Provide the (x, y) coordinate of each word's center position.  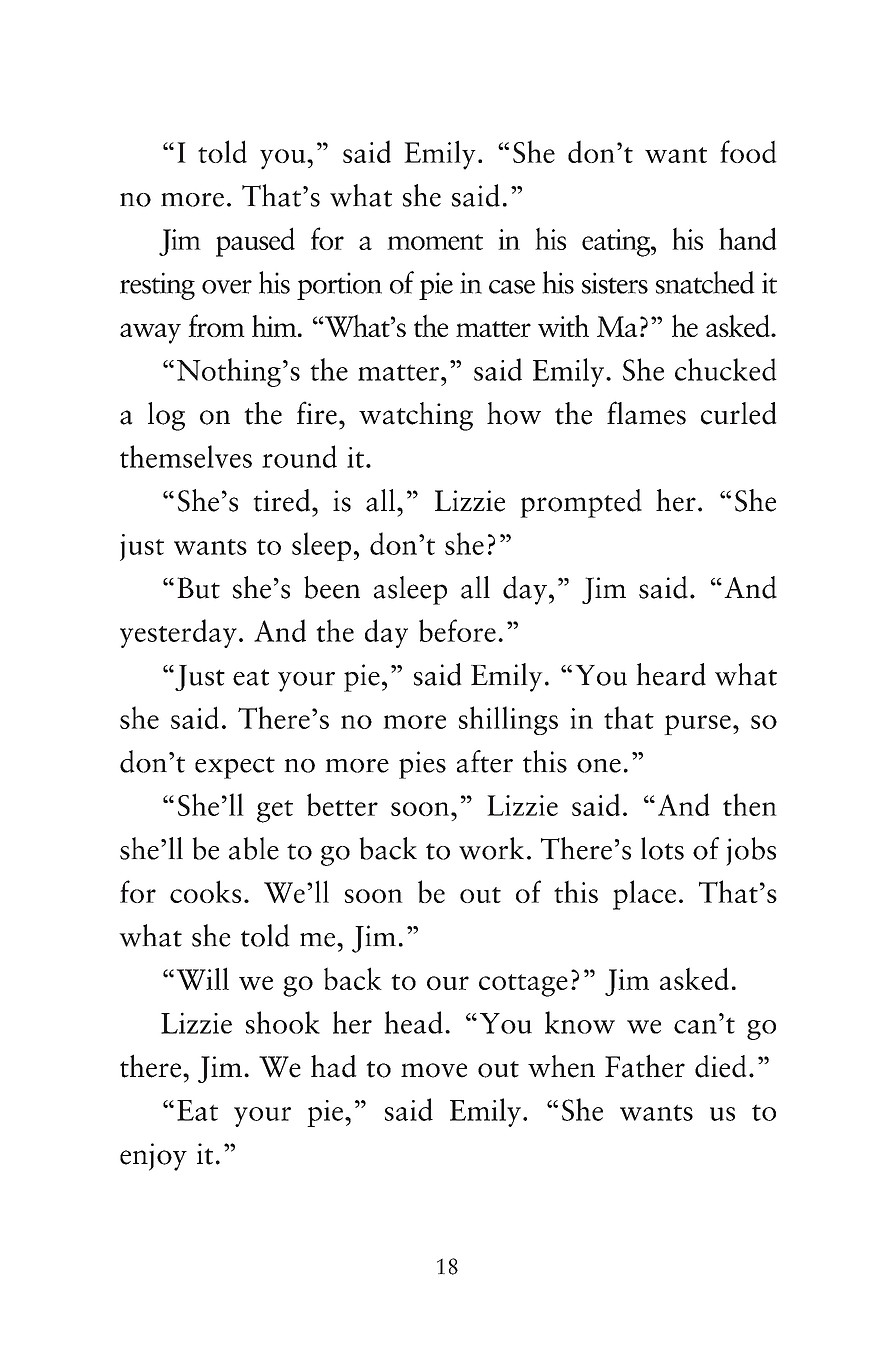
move (434, 1070)
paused (255, 242)
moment (435, 242)
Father (645, 1066)
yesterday (178, 633)
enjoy (153, 1157)
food (748, 151)
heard (671, 674)
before (457, 630)
